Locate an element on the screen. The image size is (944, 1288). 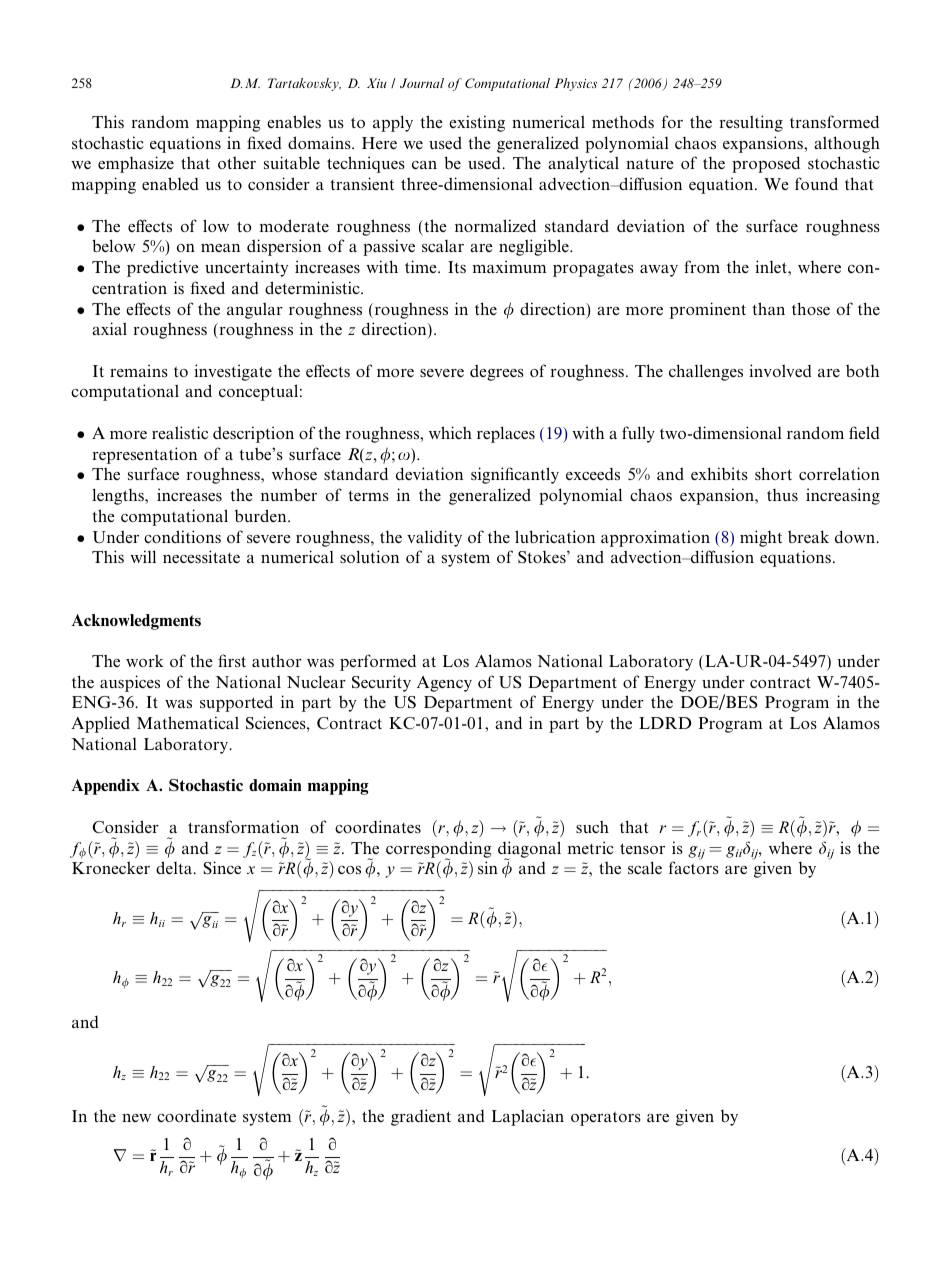
degrees is located at coordinates (497, 372).
